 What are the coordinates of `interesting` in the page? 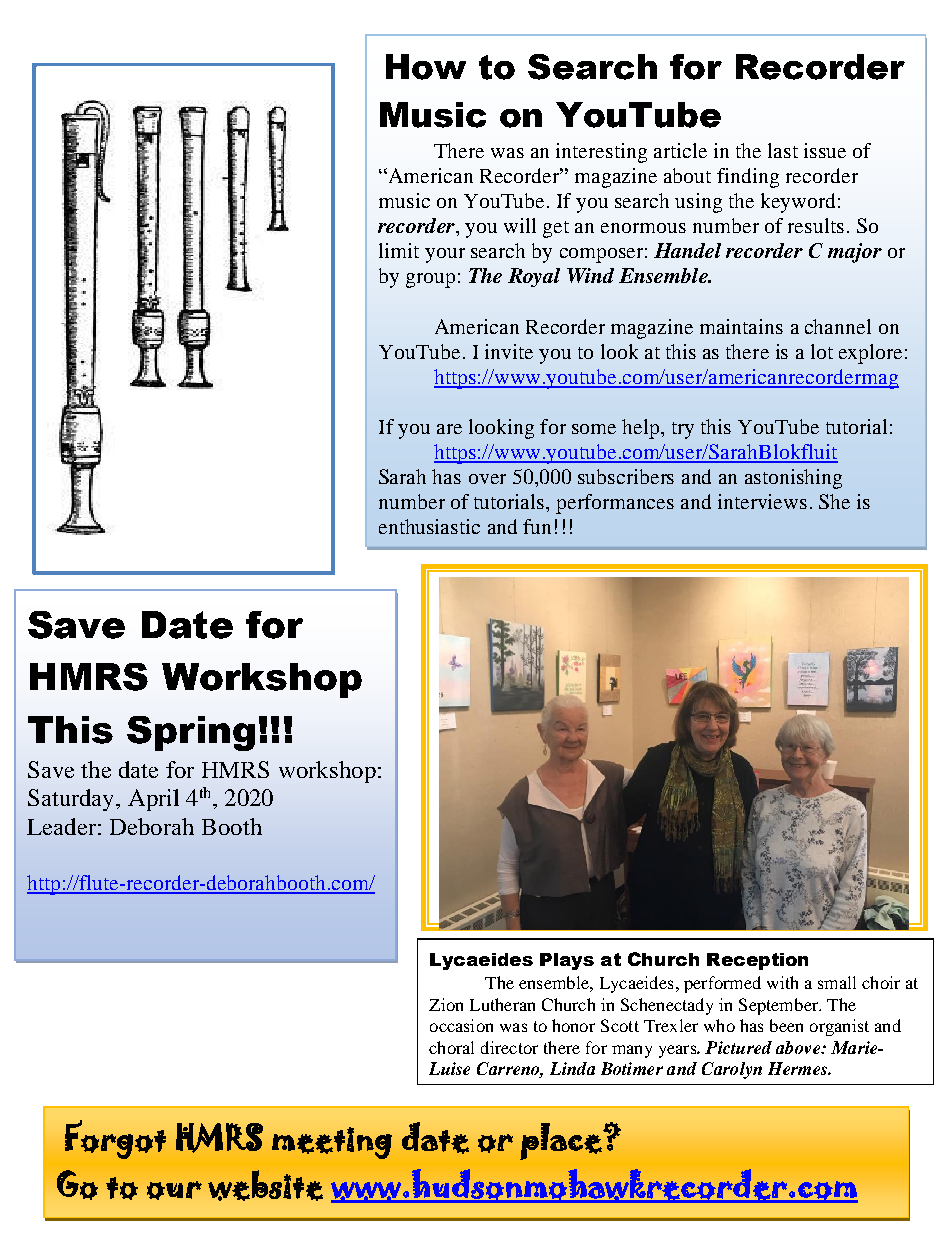 It's located at (601, 153).
